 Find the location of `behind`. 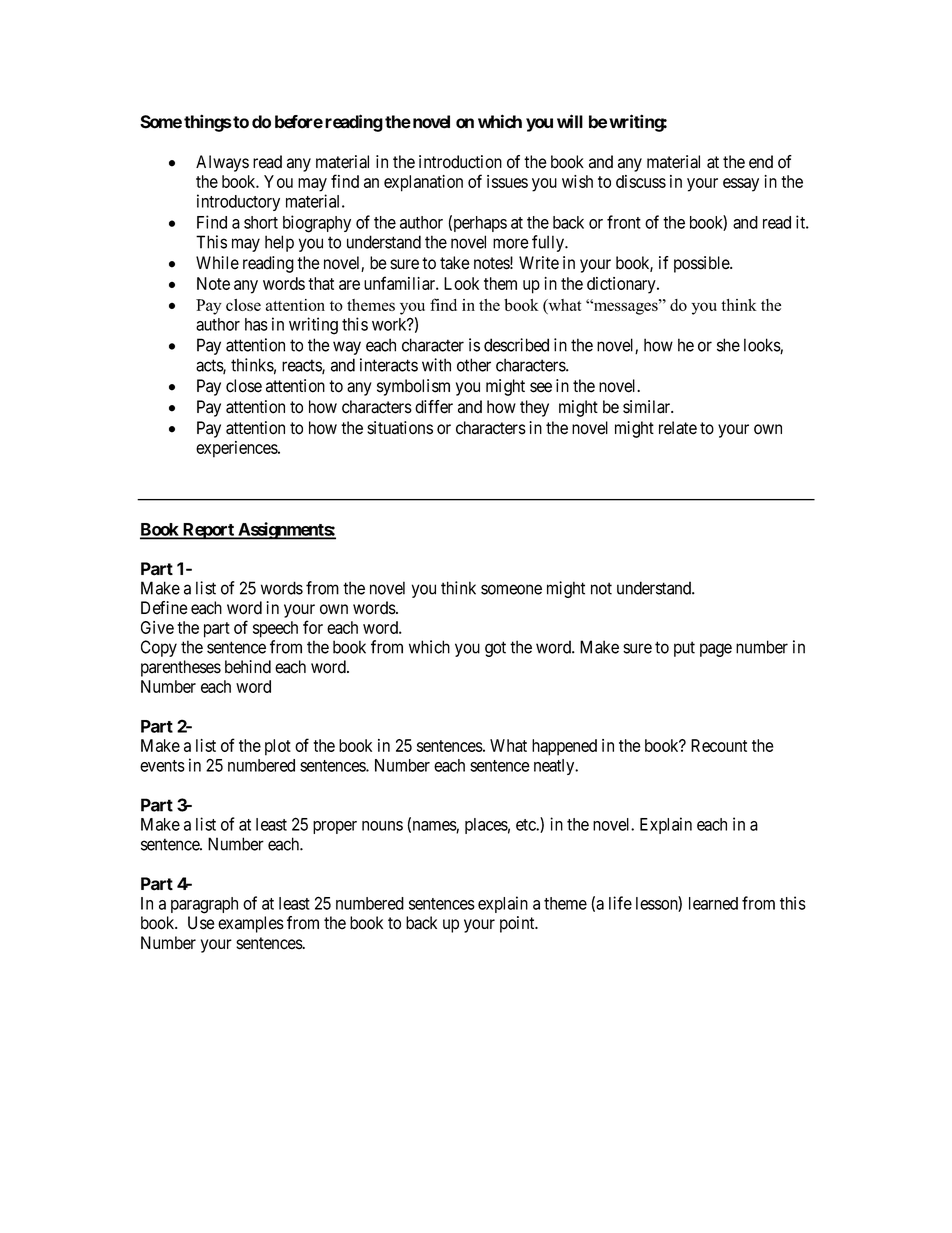

behind is located at coordinates (248, 667).
